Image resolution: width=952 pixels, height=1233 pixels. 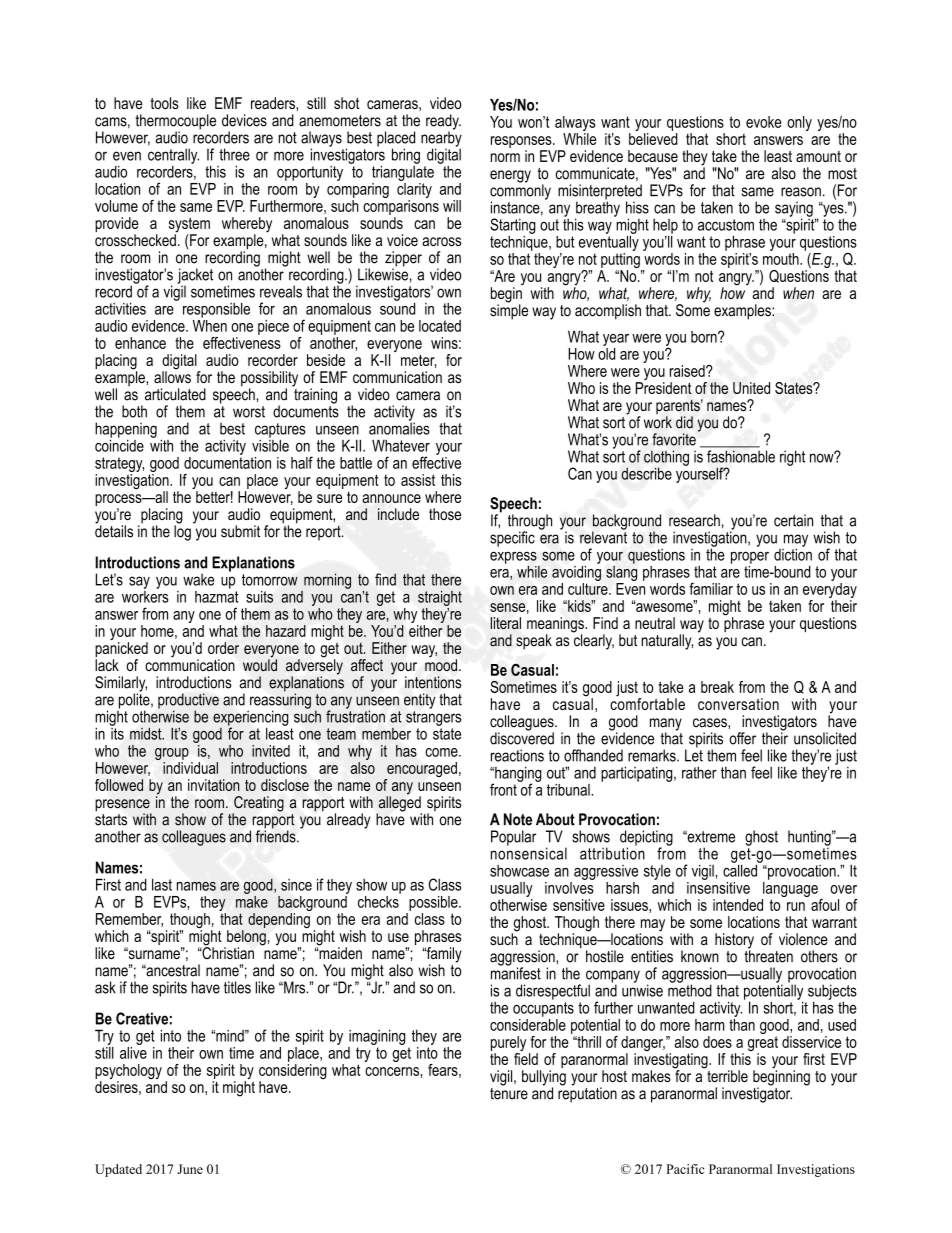 What do you see at coordinates (764, 122) in the screenshot?
I see `evoke` at bounding box center [764, 122].
